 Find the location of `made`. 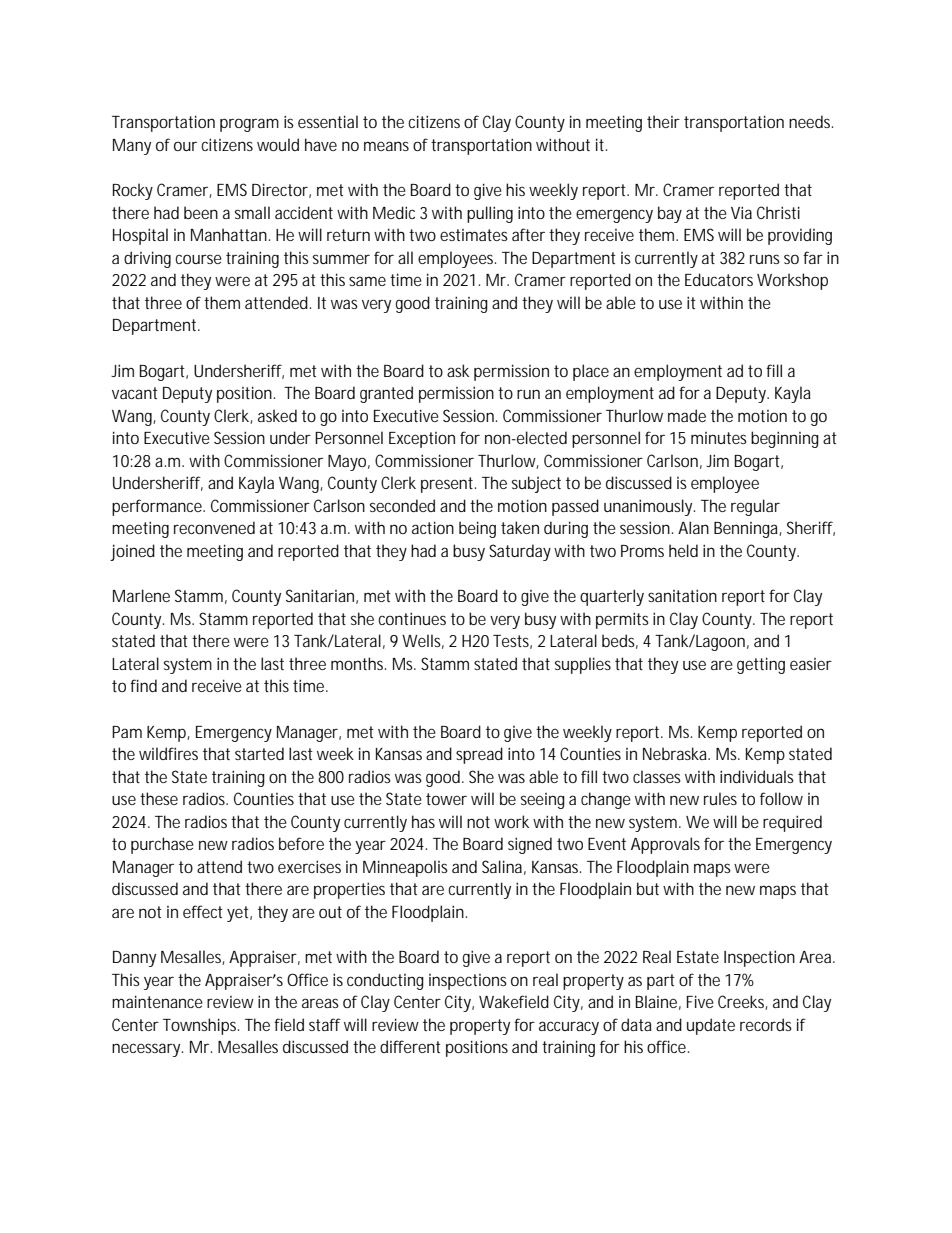

made is located at coordinates (687, 415).
